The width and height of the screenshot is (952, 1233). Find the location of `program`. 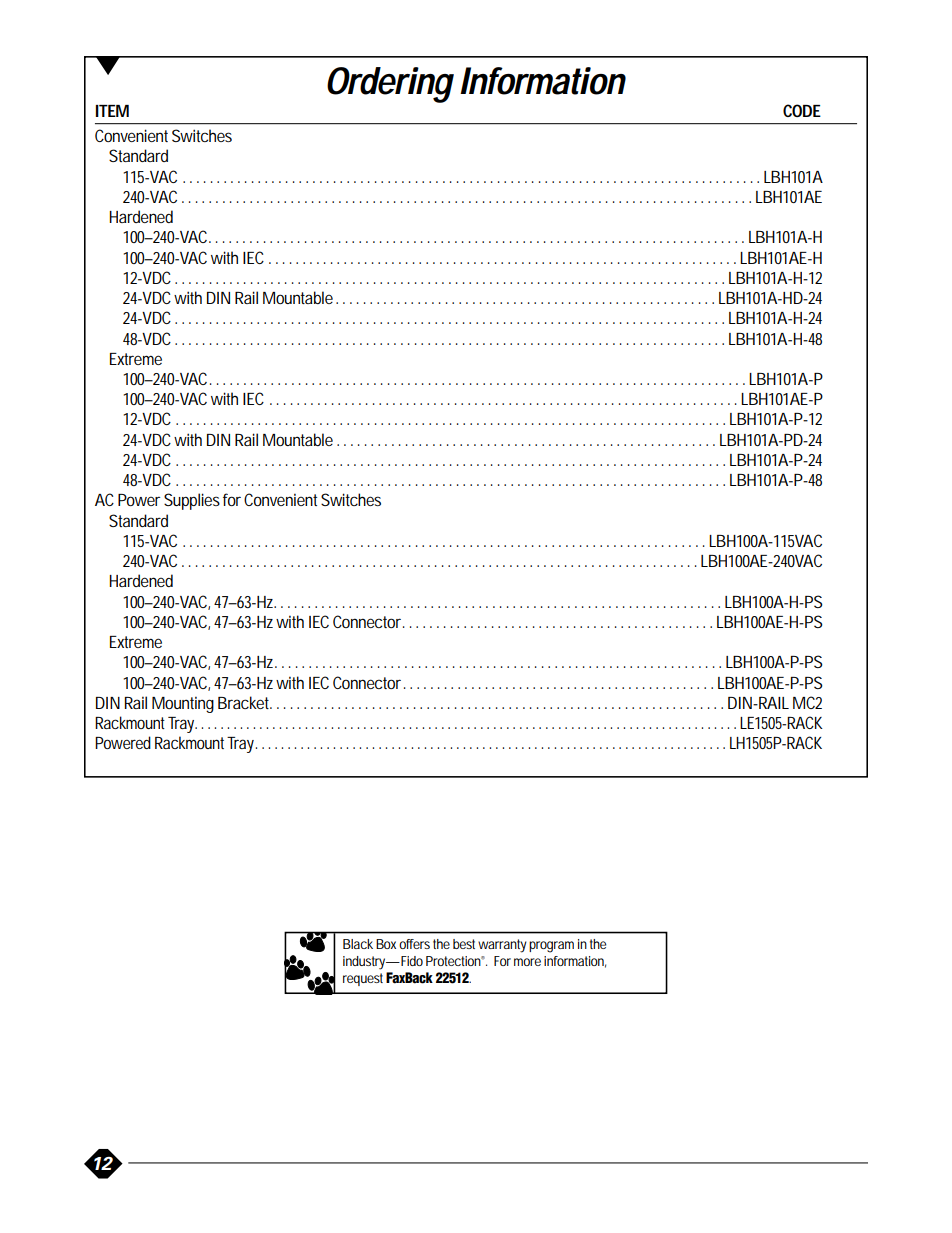

program is located at coordinates (551, 947).
